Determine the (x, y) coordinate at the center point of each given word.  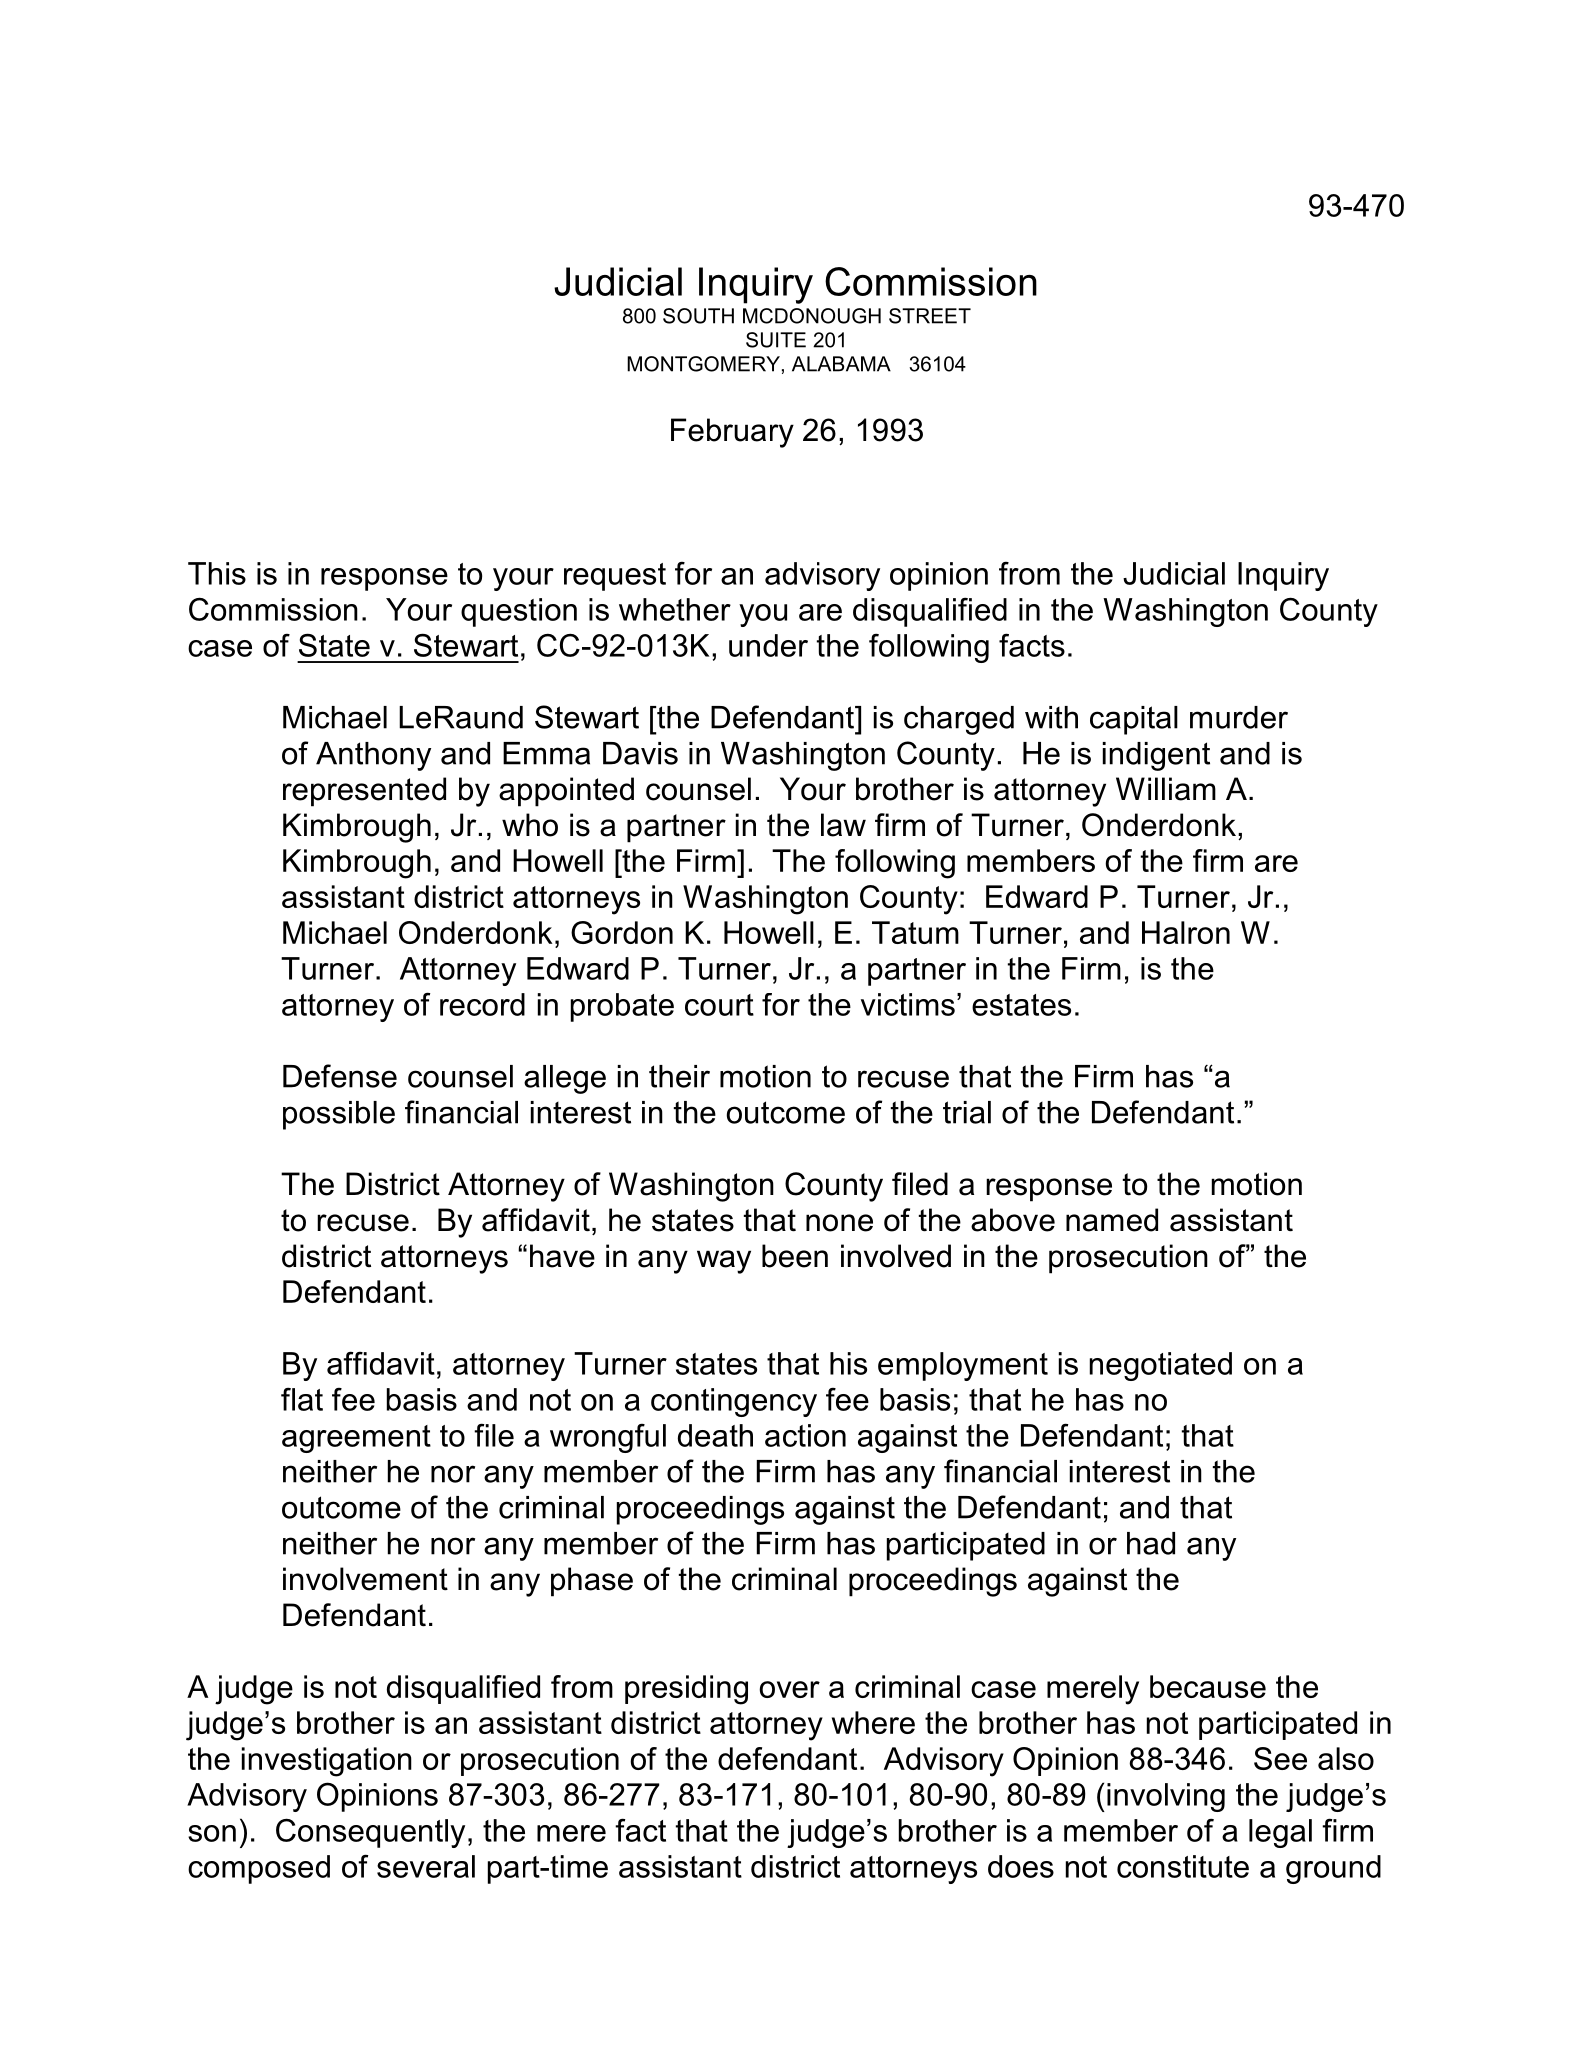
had (1151, 1543)
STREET (930, 316)
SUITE (776, 340)
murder (1239, 717)
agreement (356, 1439)
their (679, 1076)
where (873, 1722)
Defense (340, 1076)
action (805, 1435)
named (1112, 1220)
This (217, 573)
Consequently (370, 1833)
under (768, 645)
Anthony (373, 756)
